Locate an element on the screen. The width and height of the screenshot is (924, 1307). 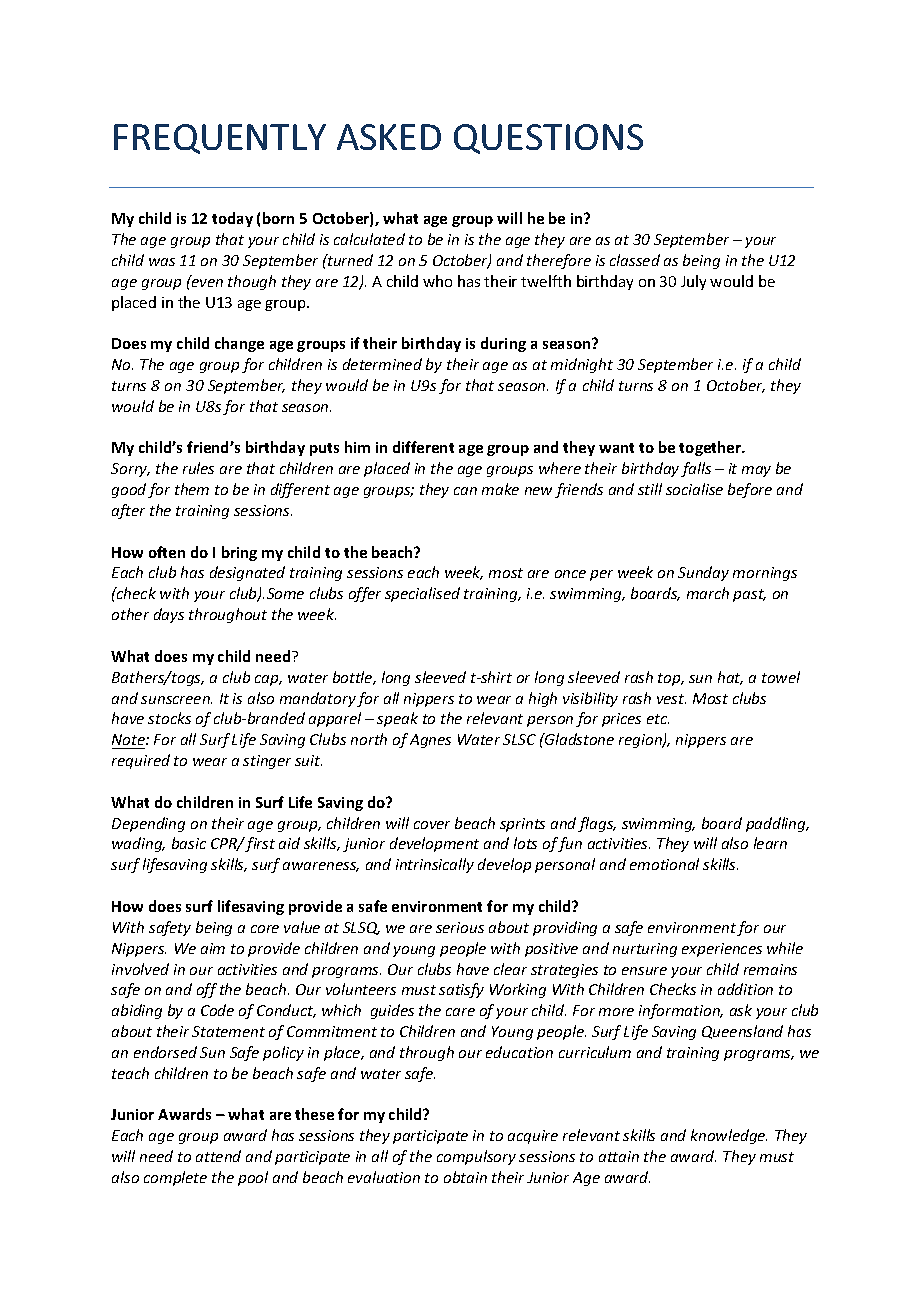
FREQUENTLY is located at coordinates (220, 139).
